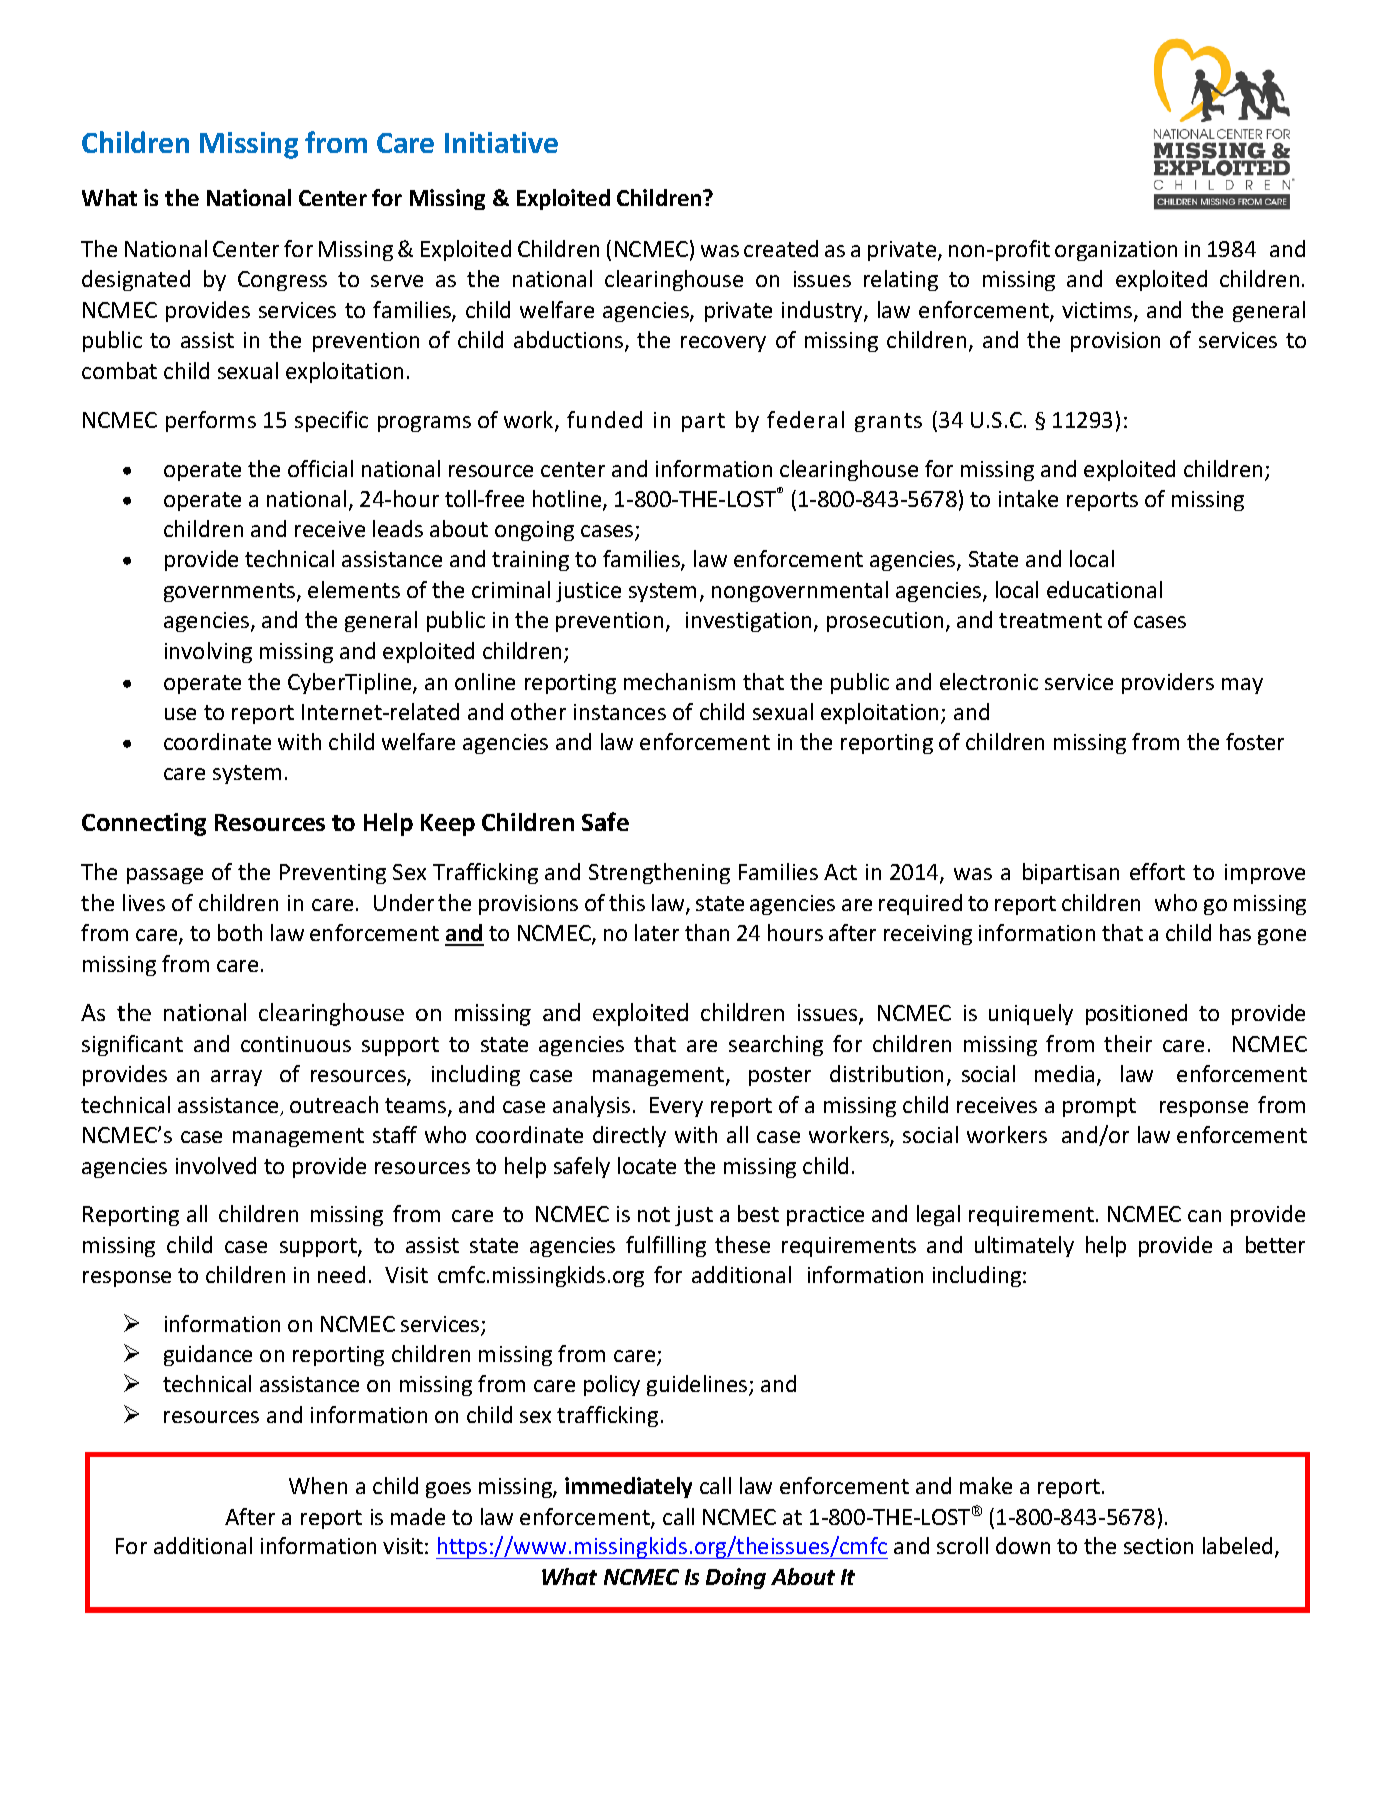  I want to click on ultimately, so click(1024, 1246).
